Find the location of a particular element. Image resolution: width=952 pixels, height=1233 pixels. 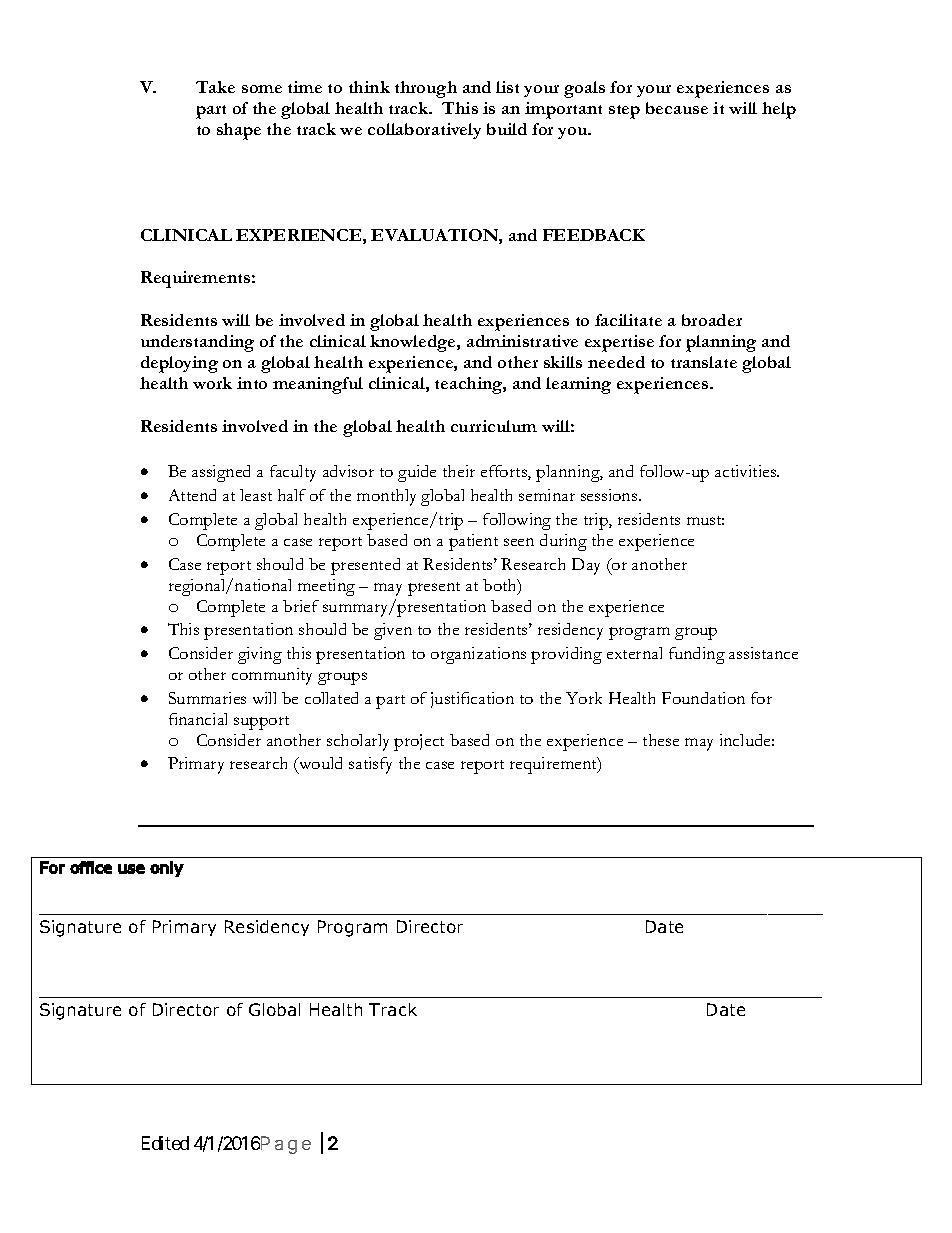

Edited is located at coordinates (165, 1143).
